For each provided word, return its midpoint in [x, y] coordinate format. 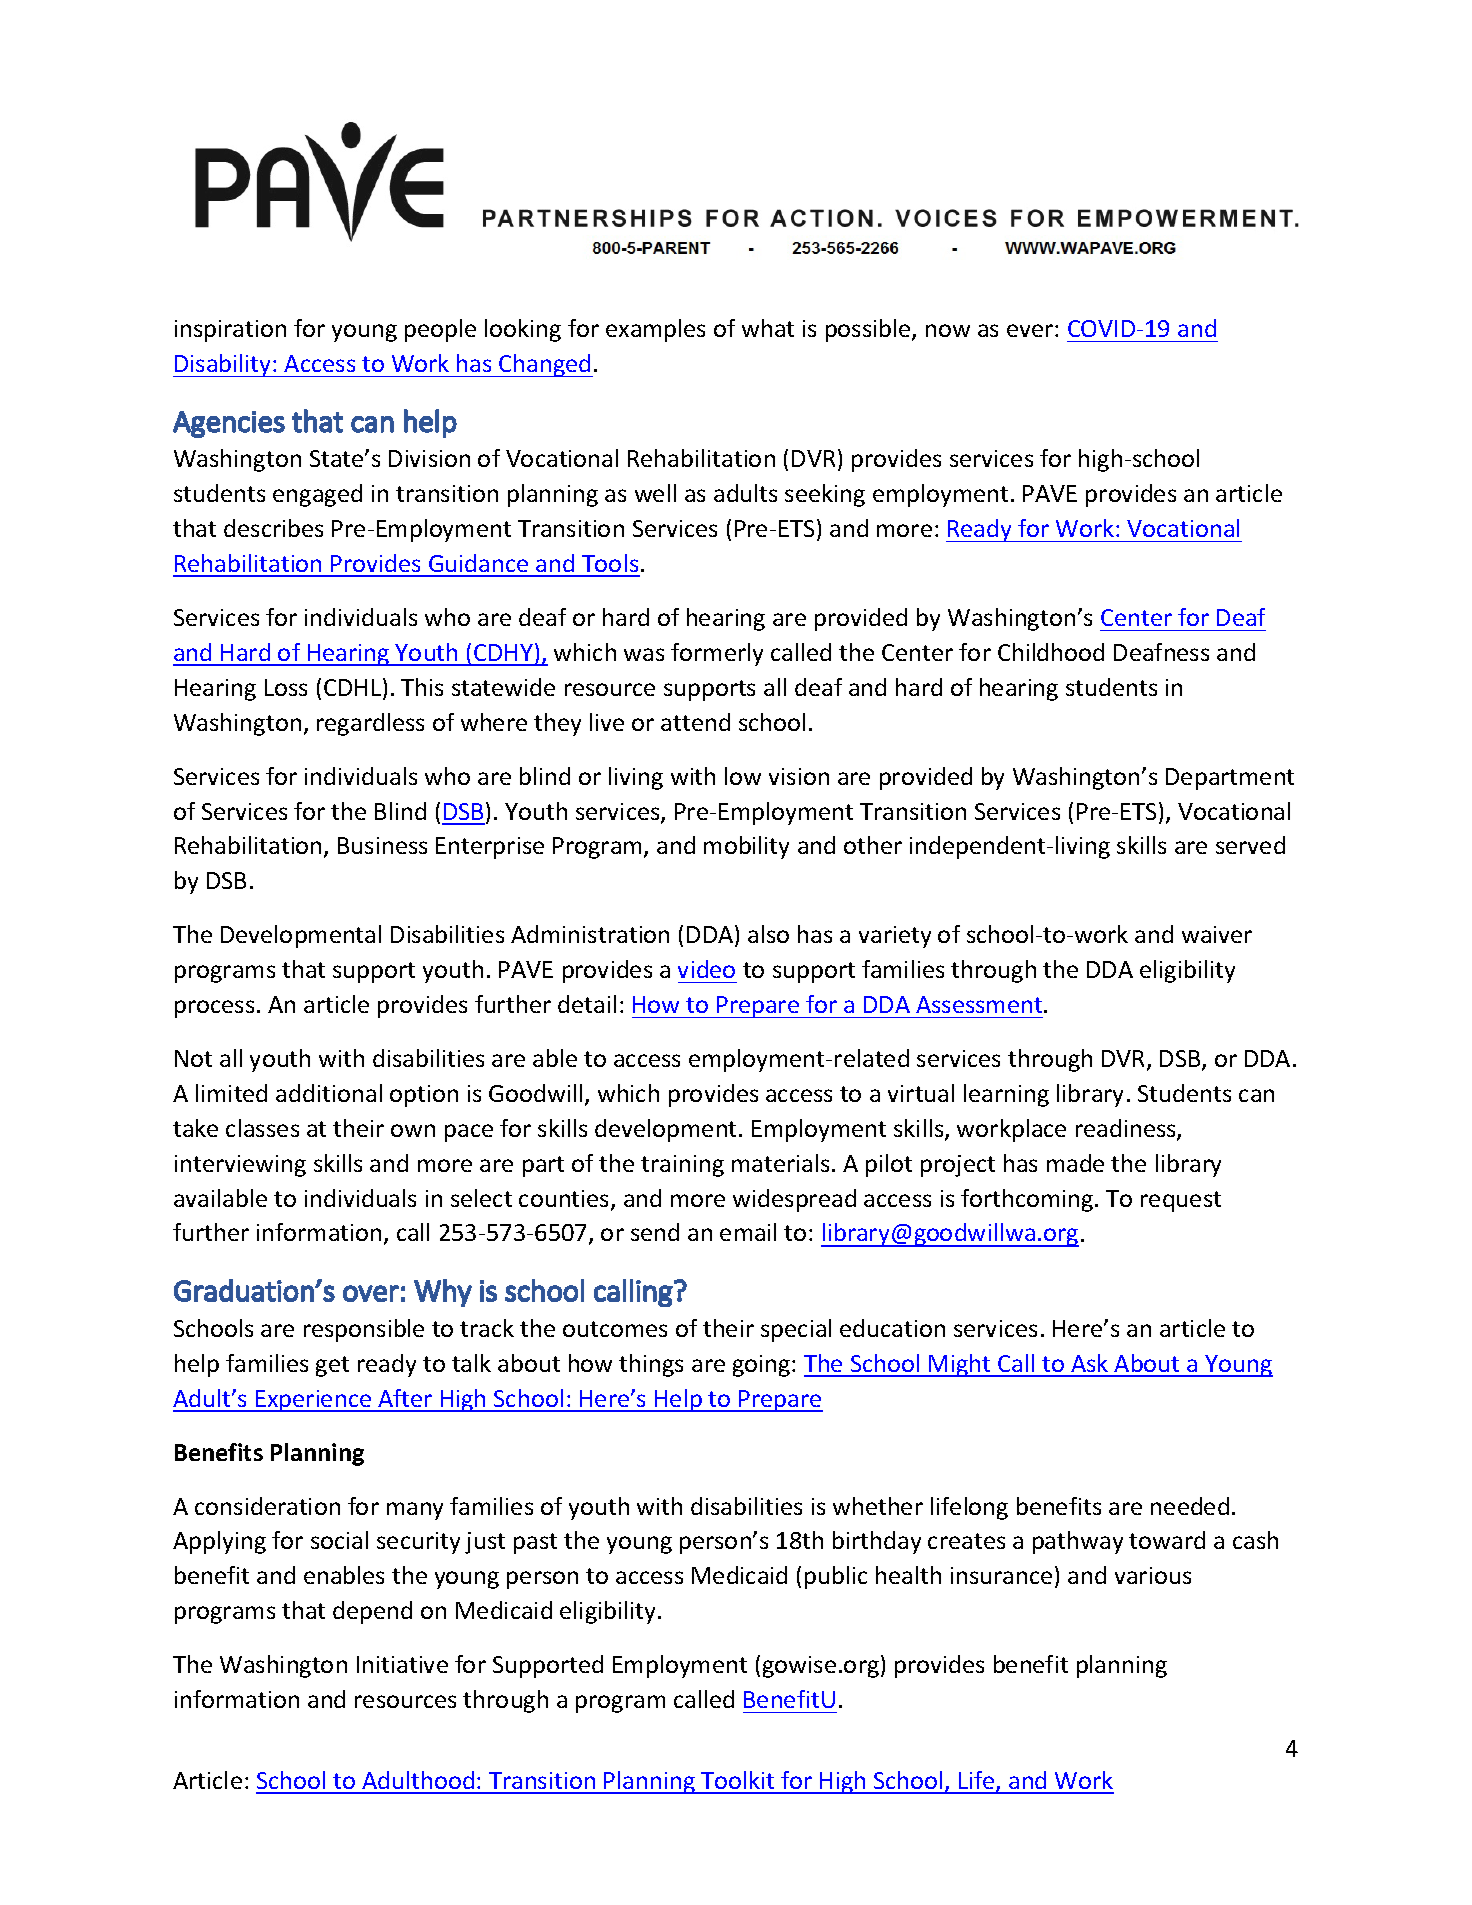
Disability [223, 365]
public [836, 1577]
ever [1031, 330]
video [706, 969]
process [214, 1009]
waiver [1217, 934]
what [768, 328]
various [1153, 1575]
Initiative [402, 1664]
